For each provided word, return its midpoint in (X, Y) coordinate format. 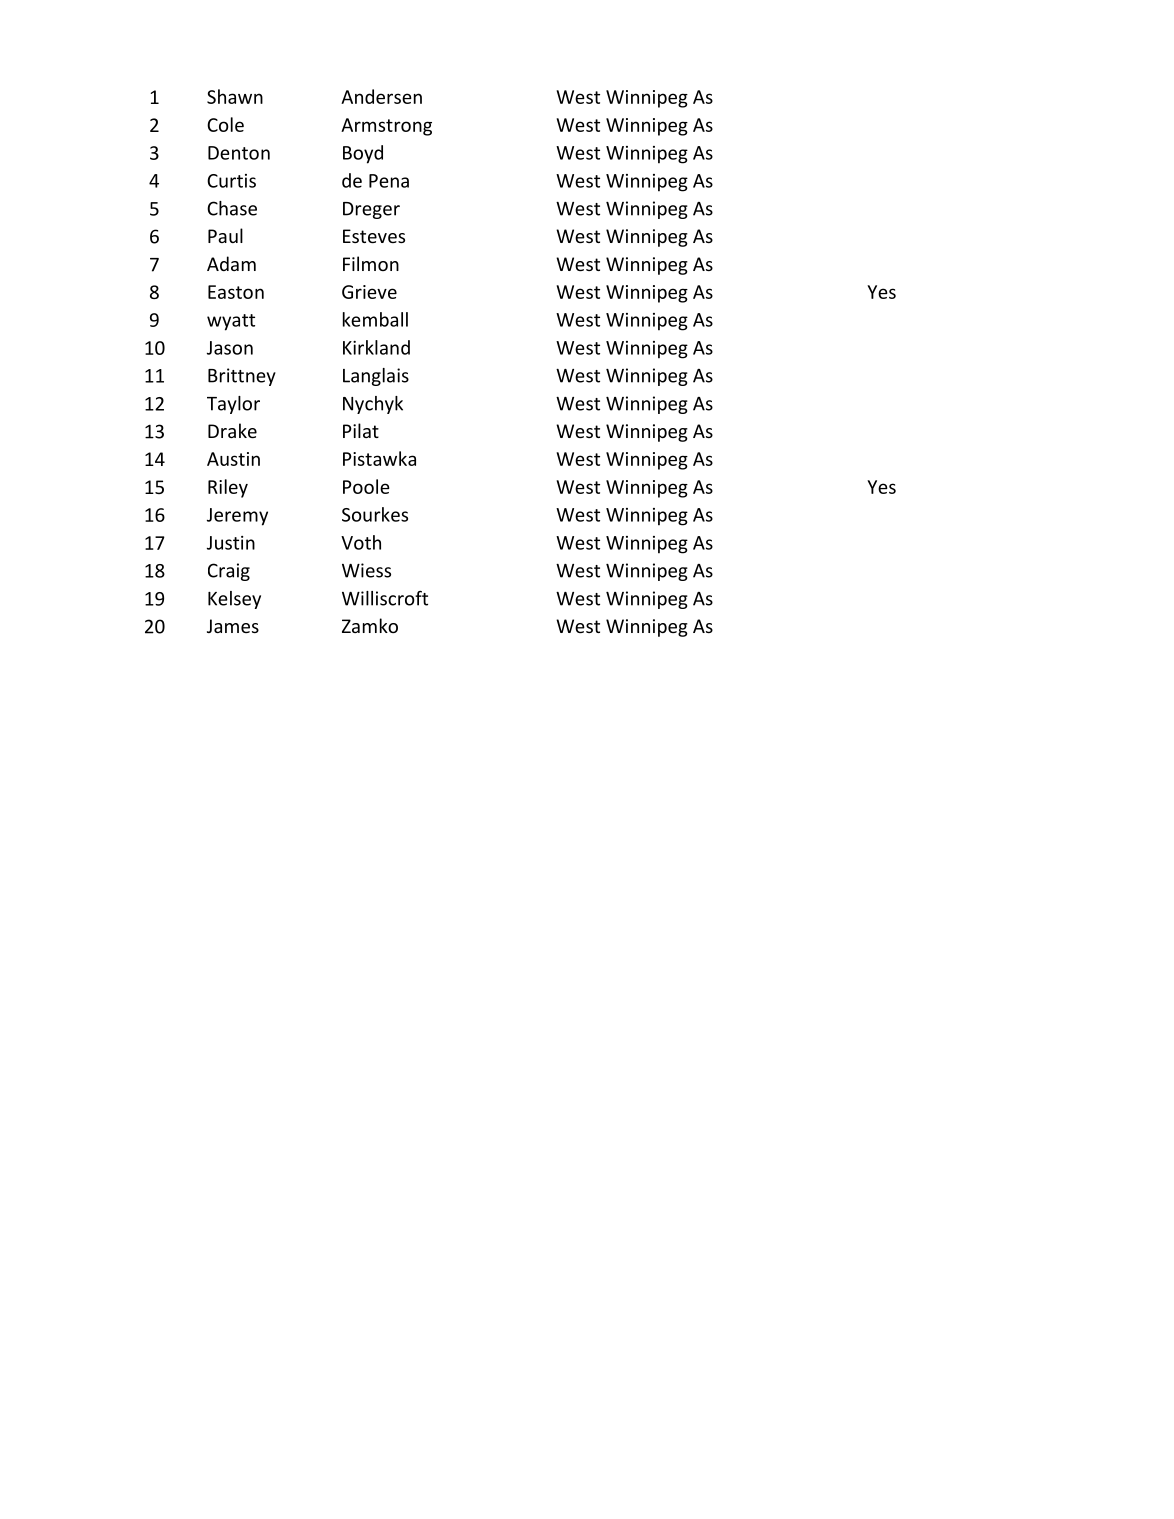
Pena (389, 181)
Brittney (242, 377)
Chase (232, 208)
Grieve (369, 292)
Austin (233, 459)
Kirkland (376, 347)
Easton (236, 292)
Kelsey (234, 600)
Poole (366, 486)
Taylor (233, 405)
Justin (231, 543)
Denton (239, 153)
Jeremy (237, 517)
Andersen (381, 96)
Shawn (235, 96)
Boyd (363, 154)
